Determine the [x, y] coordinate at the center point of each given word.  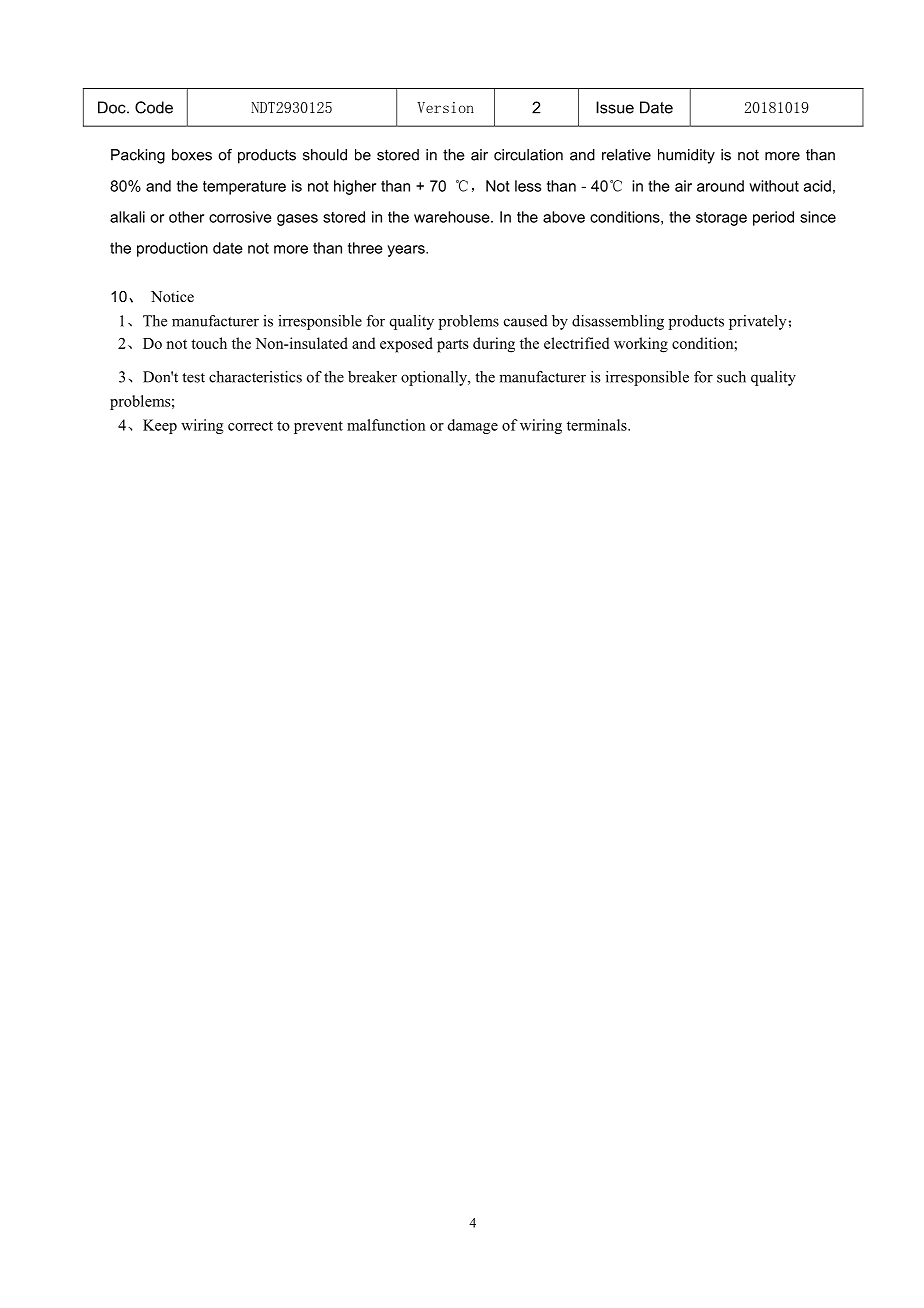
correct [250, 426]
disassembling [618, 322]
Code [154, 107]
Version [445, 107]
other [186, 217]
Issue [615, 107]
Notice [172, 296]
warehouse [453, 217]
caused [526, 321]
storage [721, 219]
